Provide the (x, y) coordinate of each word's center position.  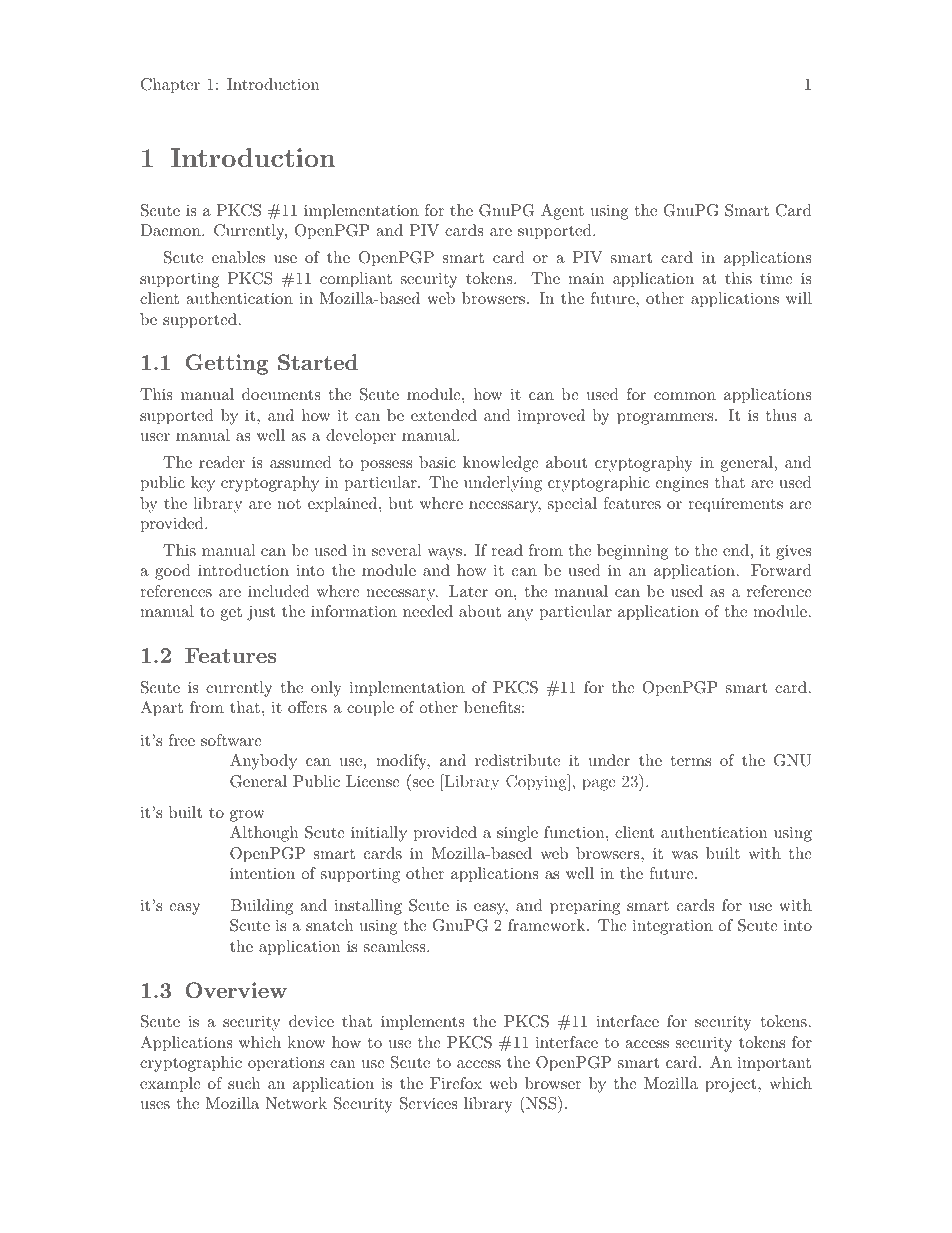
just (261, 613)
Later (468, 591)
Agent (562, 212)
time (776, 278)
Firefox (456, 1083)
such (244, 1083)
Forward (781, 570)
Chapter (170, 86)
